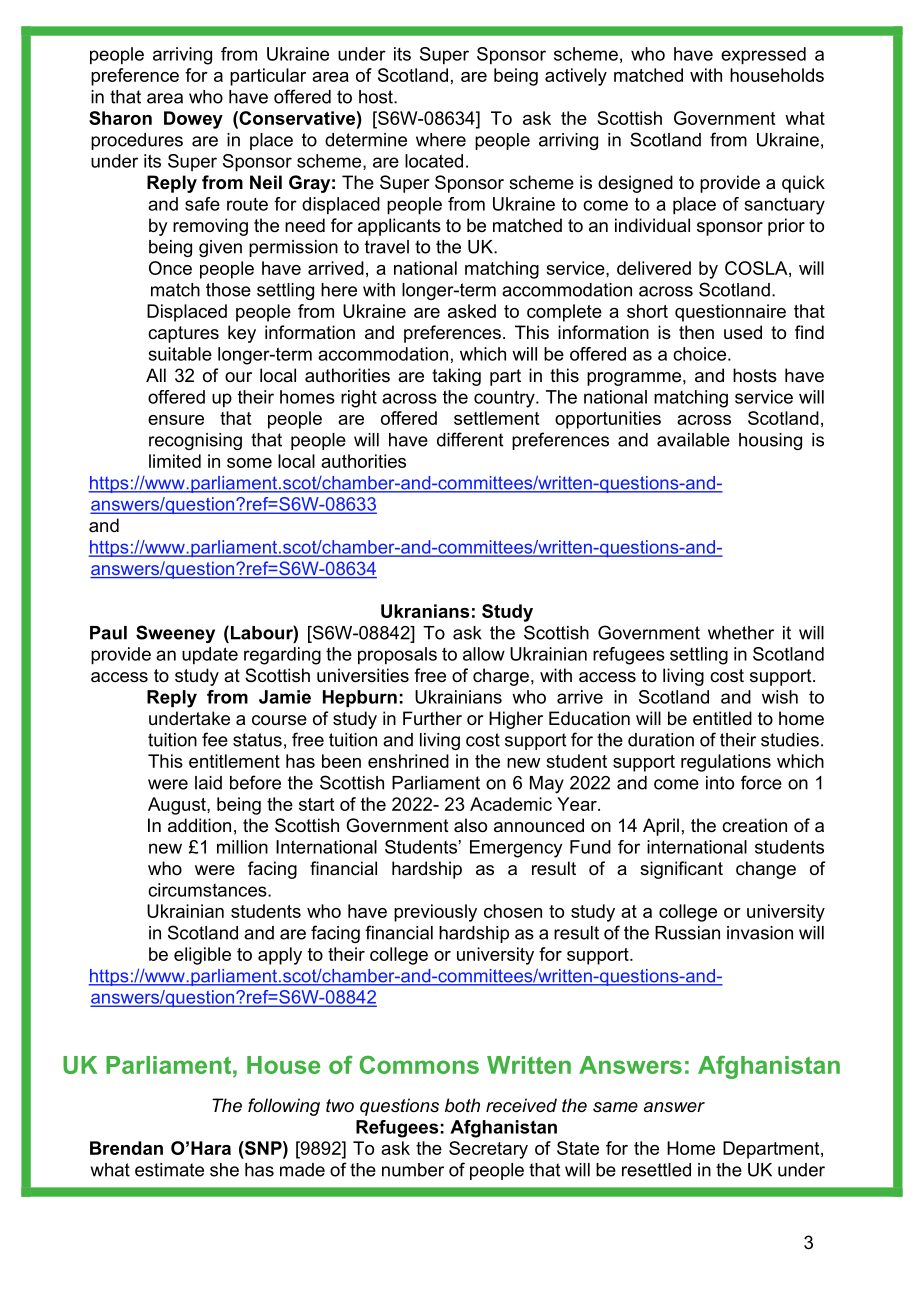  I want to click on estimate, so click(169, 1170).
